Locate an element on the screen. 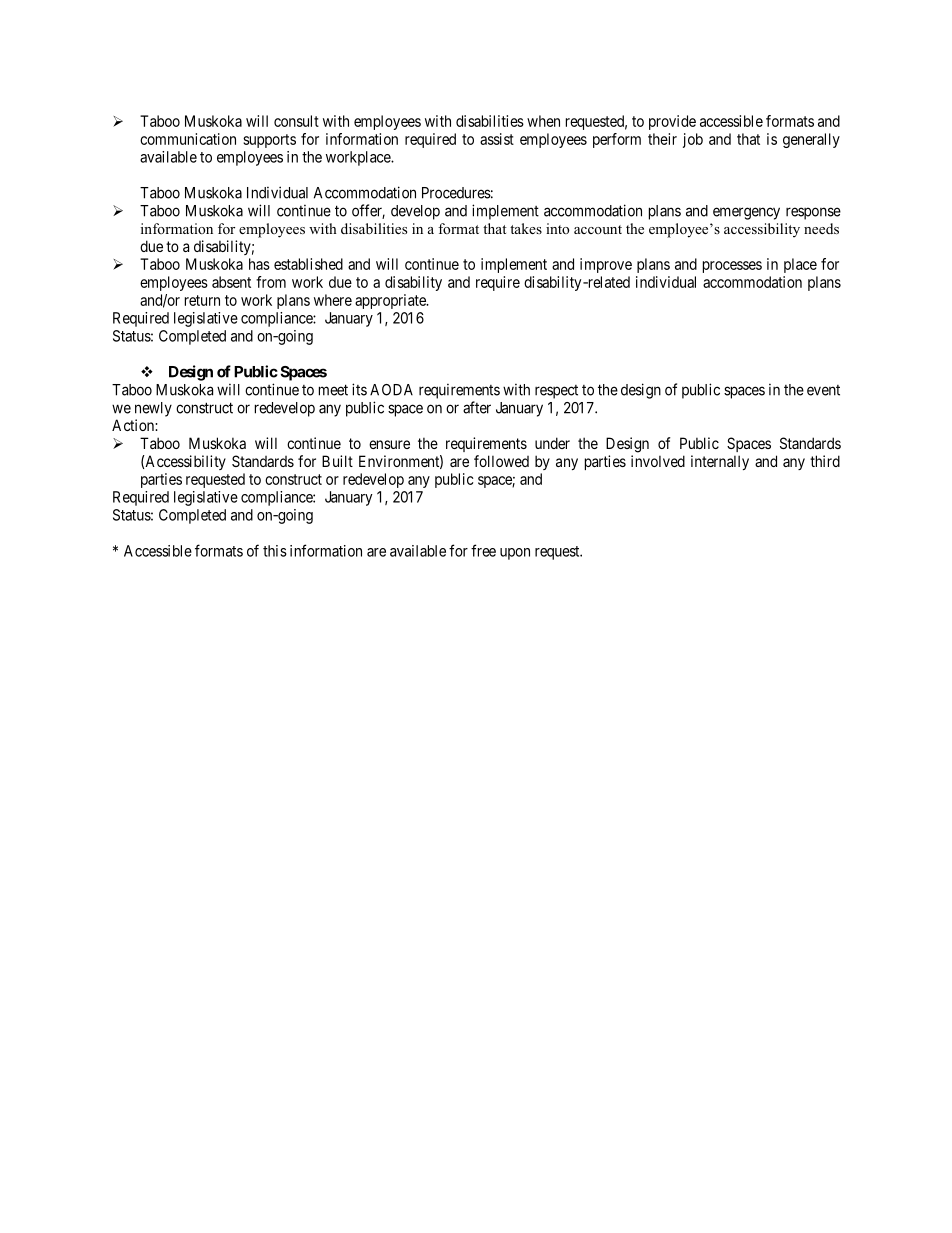 This screenshot has width=952, height=1233. job is located at coordinates (693, 140).
